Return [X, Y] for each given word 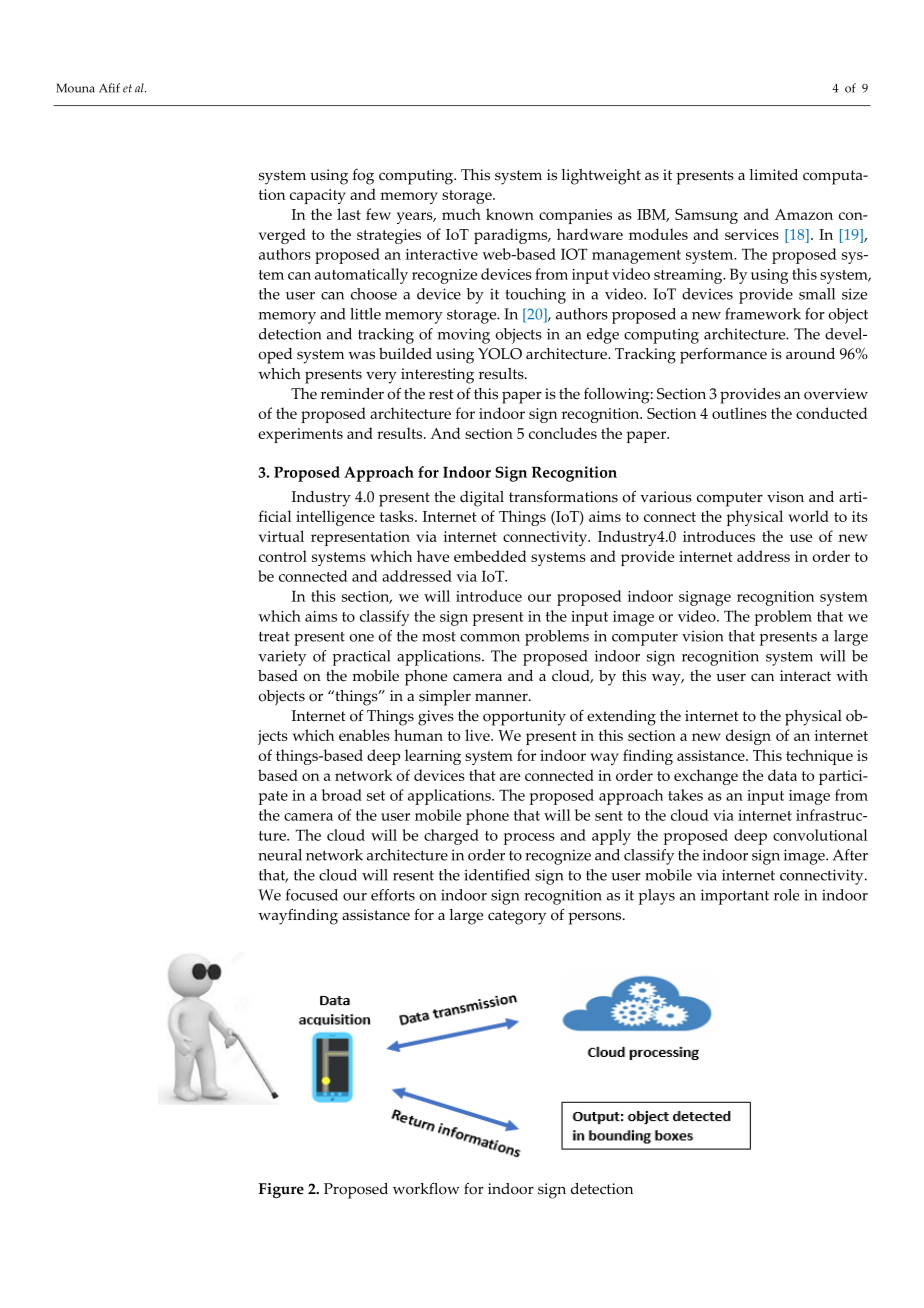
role [786, 895]
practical [361, 658]
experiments [300, 435]
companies [575, 216]
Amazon [804, 214]
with [852, 675]
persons [596, 918]
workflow [426, 1188]
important [735, 897]
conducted [832, 413]
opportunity [524, 718]
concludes [563, 433]
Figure [281, 1190]
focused [312, 895]
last [349, 214]
